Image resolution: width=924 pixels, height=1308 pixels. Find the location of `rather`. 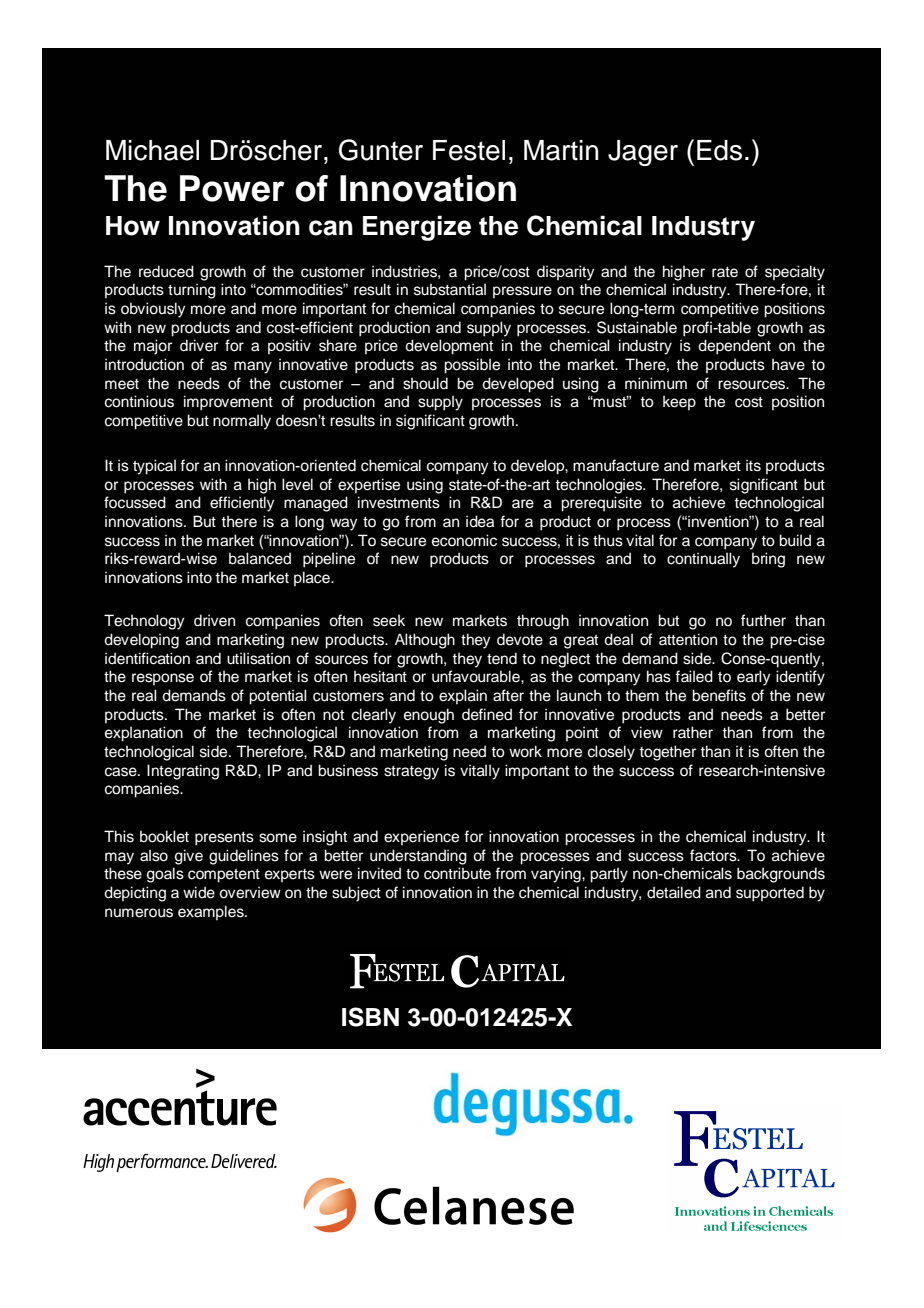

rather is located at coordinates (693, 732).
